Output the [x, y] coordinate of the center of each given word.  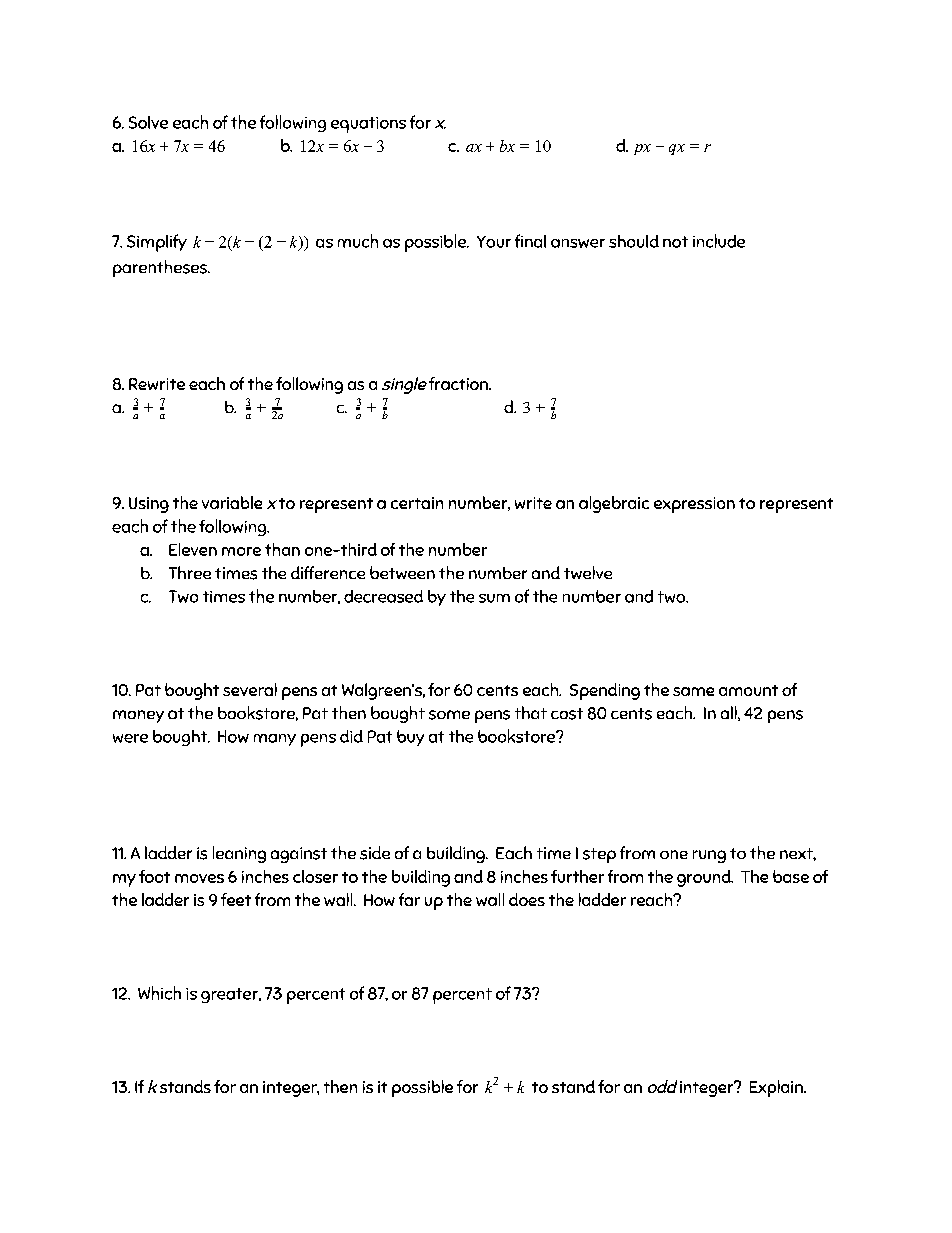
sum [494, 598]
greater [230, 995]
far [409, 899]
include [719, 241]
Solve [148, 122]
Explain [777, 1088]
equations [368, 125]
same [693, 691]
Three [190, 572]
